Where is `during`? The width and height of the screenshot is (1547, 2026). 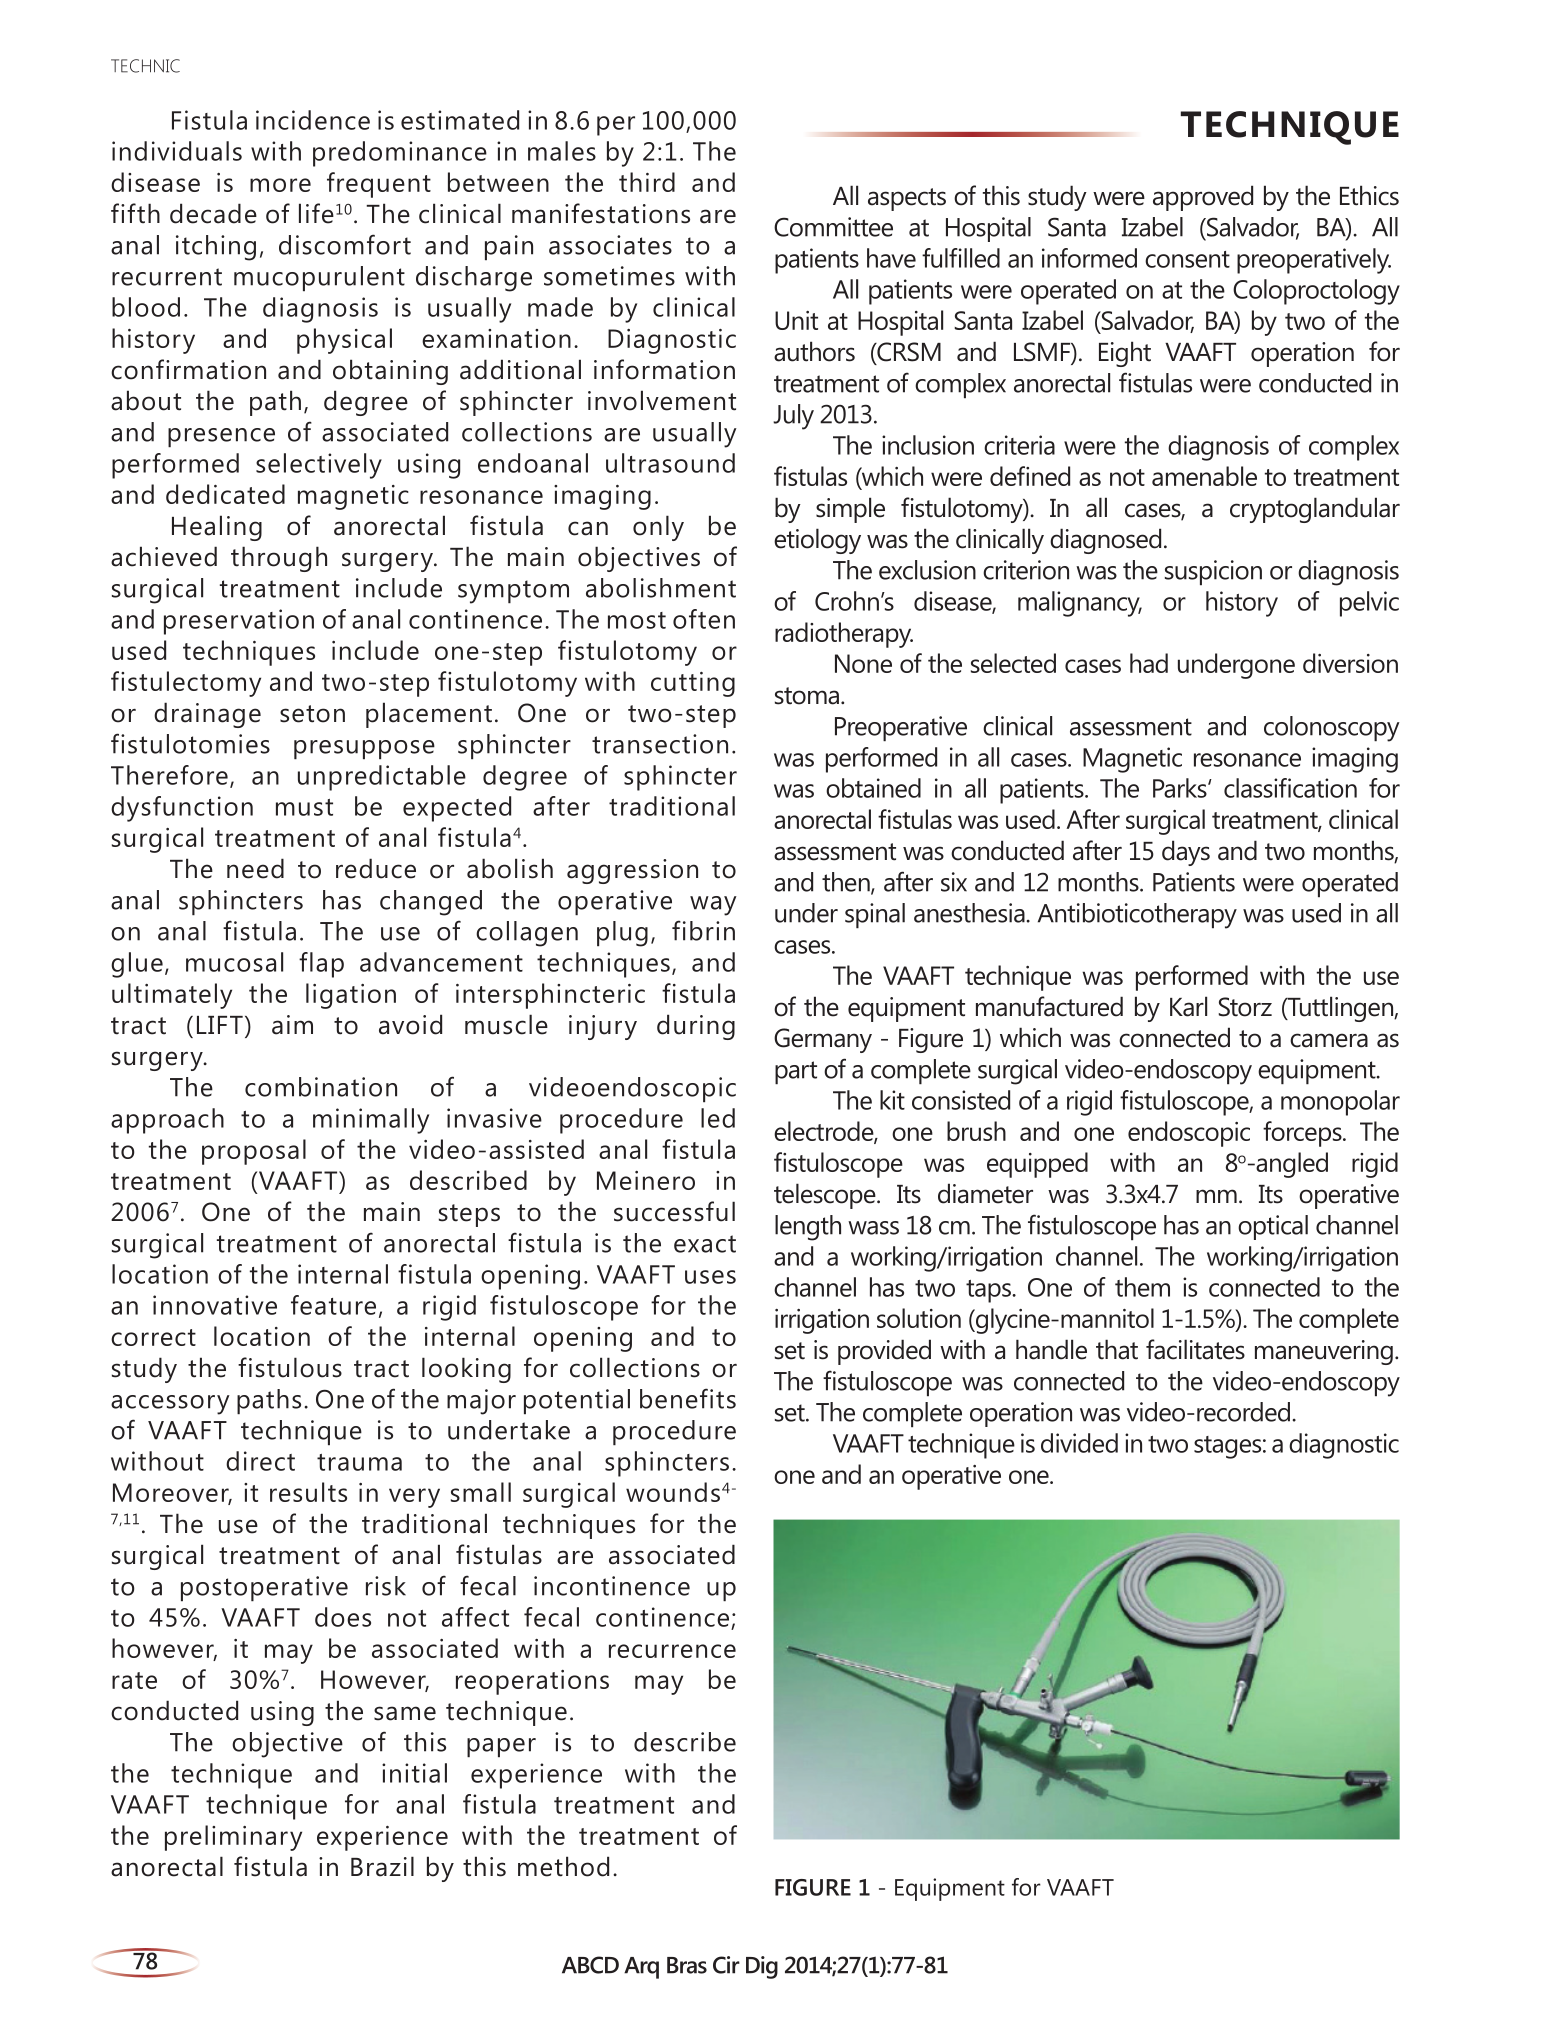 during is located at coordinates (696, 1027).
